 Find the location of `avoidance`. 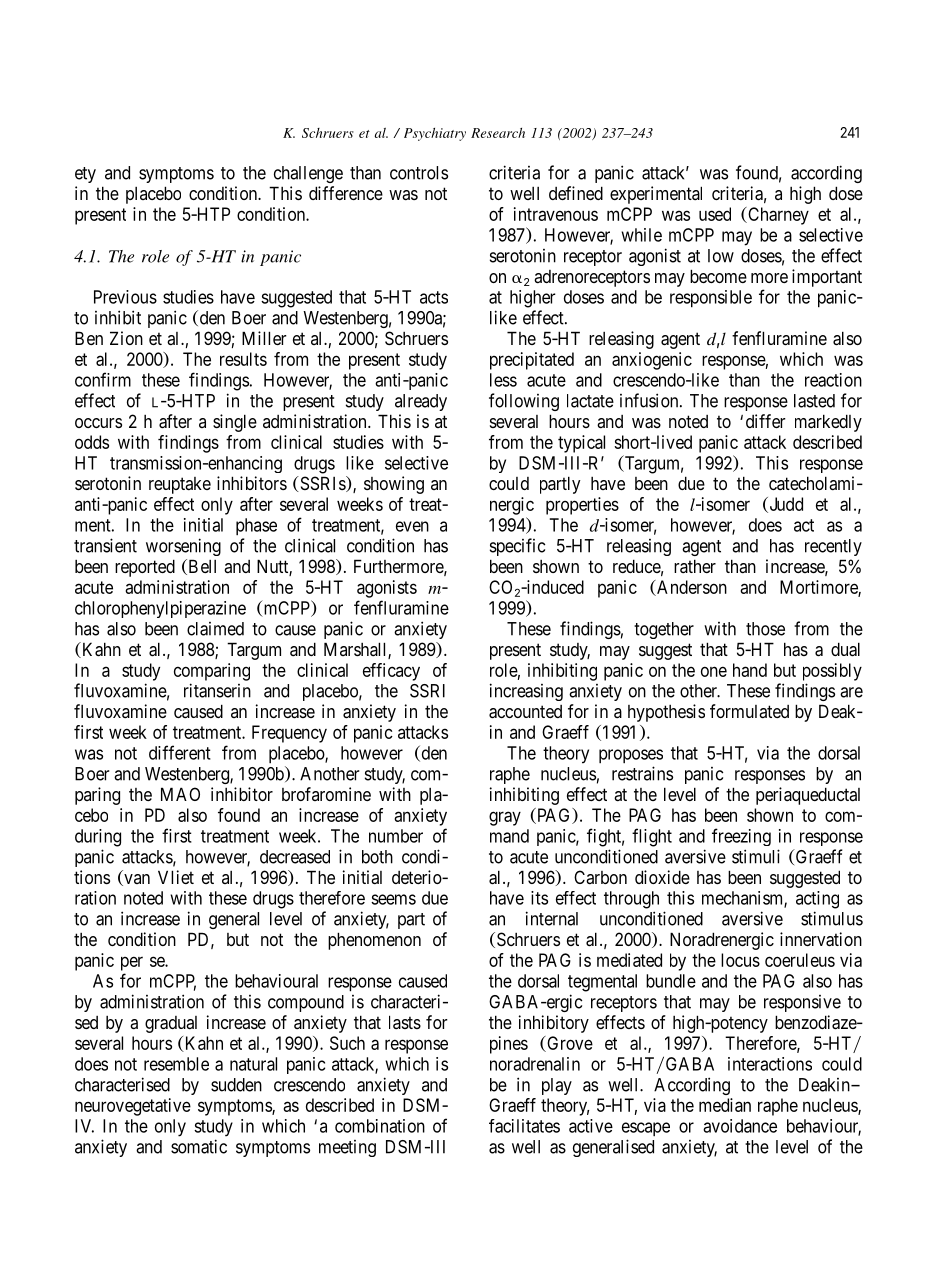

avoidance is located at coordinates (740, 1126).
